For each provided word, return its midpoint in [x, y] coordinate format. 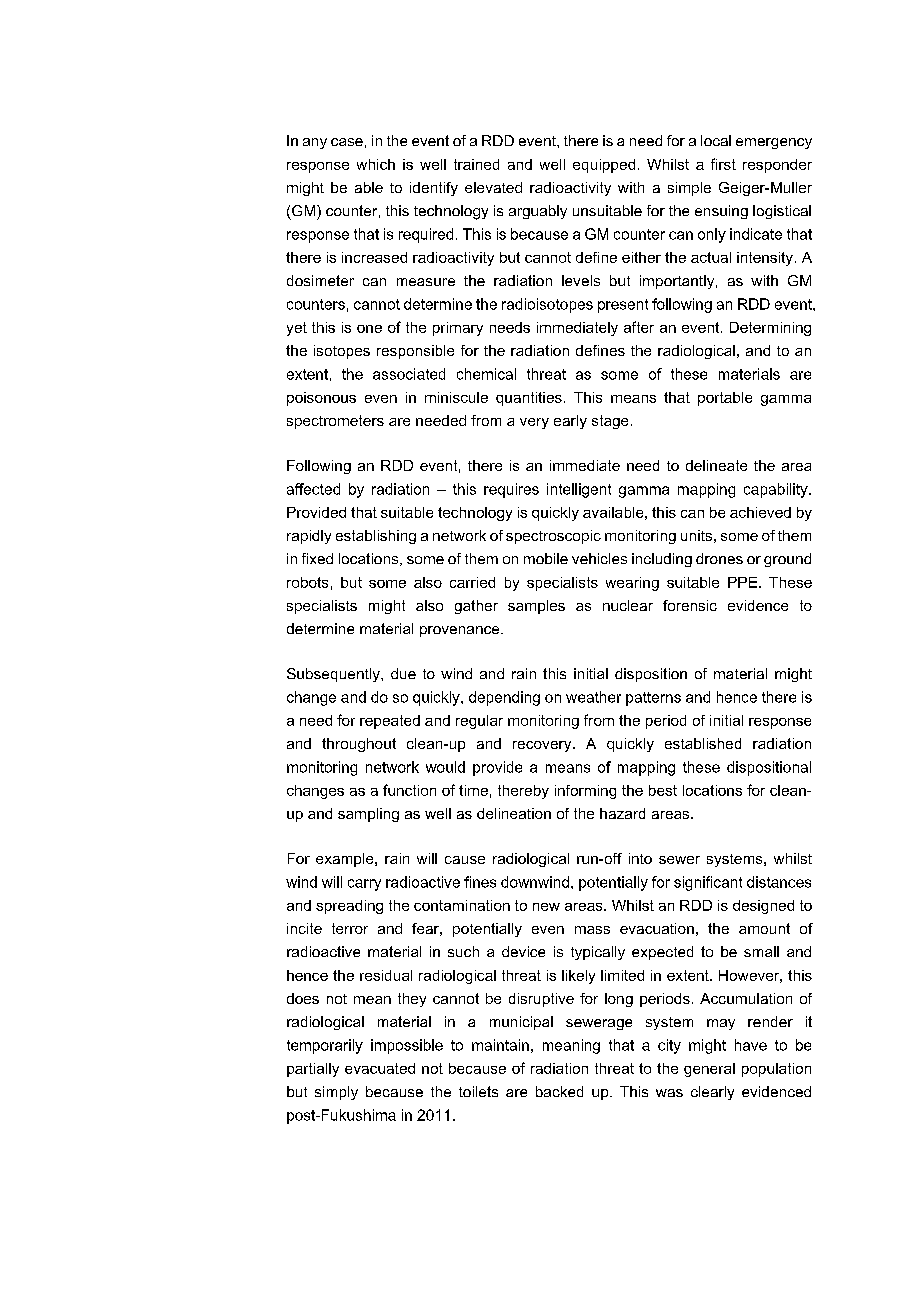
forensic [690, 605]
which [376, 164]
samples [536, 607]
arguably [538, 212]
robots [307, 582]
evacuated [380, 1068]
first [723, 164]
